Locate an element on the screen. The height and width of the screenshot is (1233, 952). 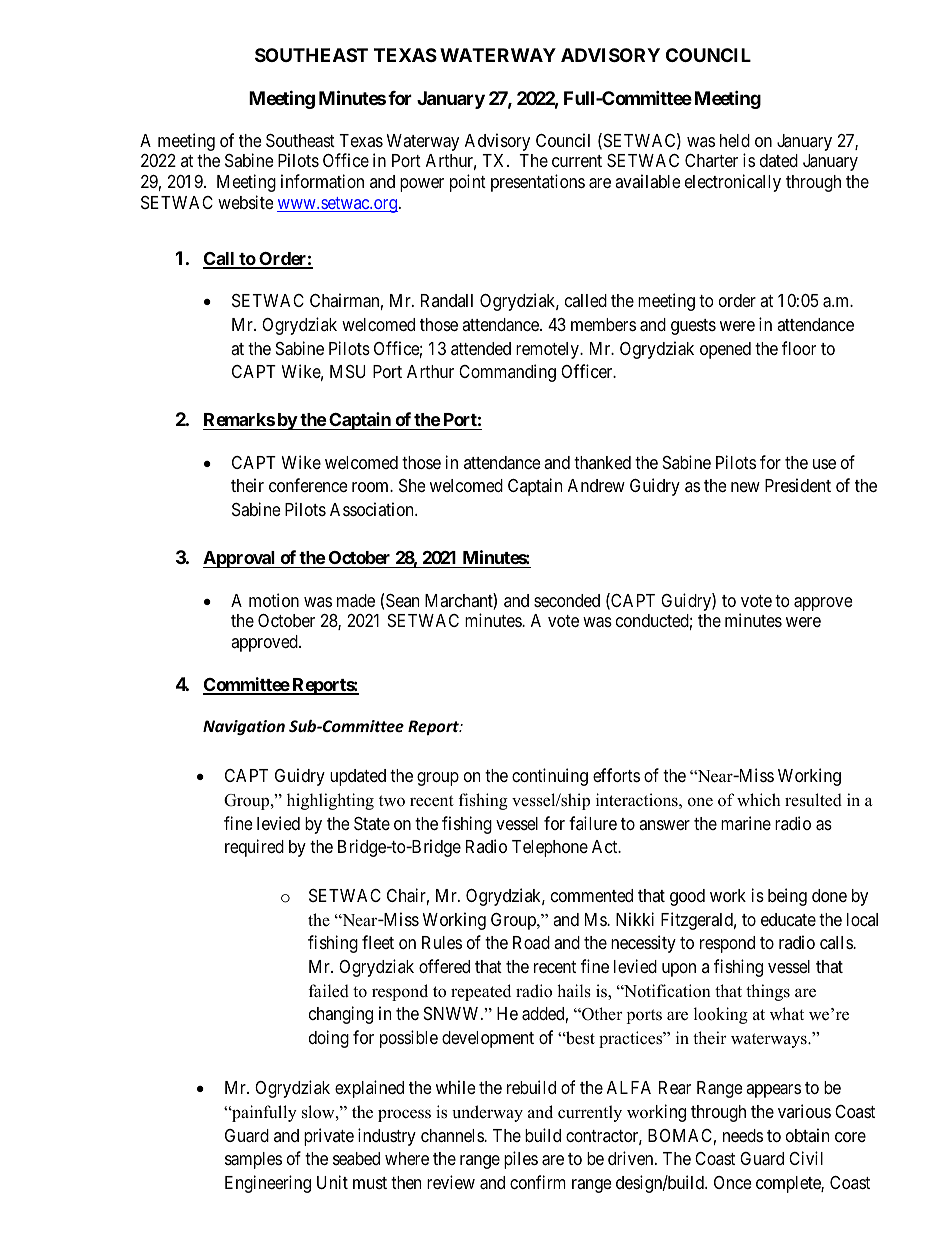
resulted is located at coordinates (813, 800).
